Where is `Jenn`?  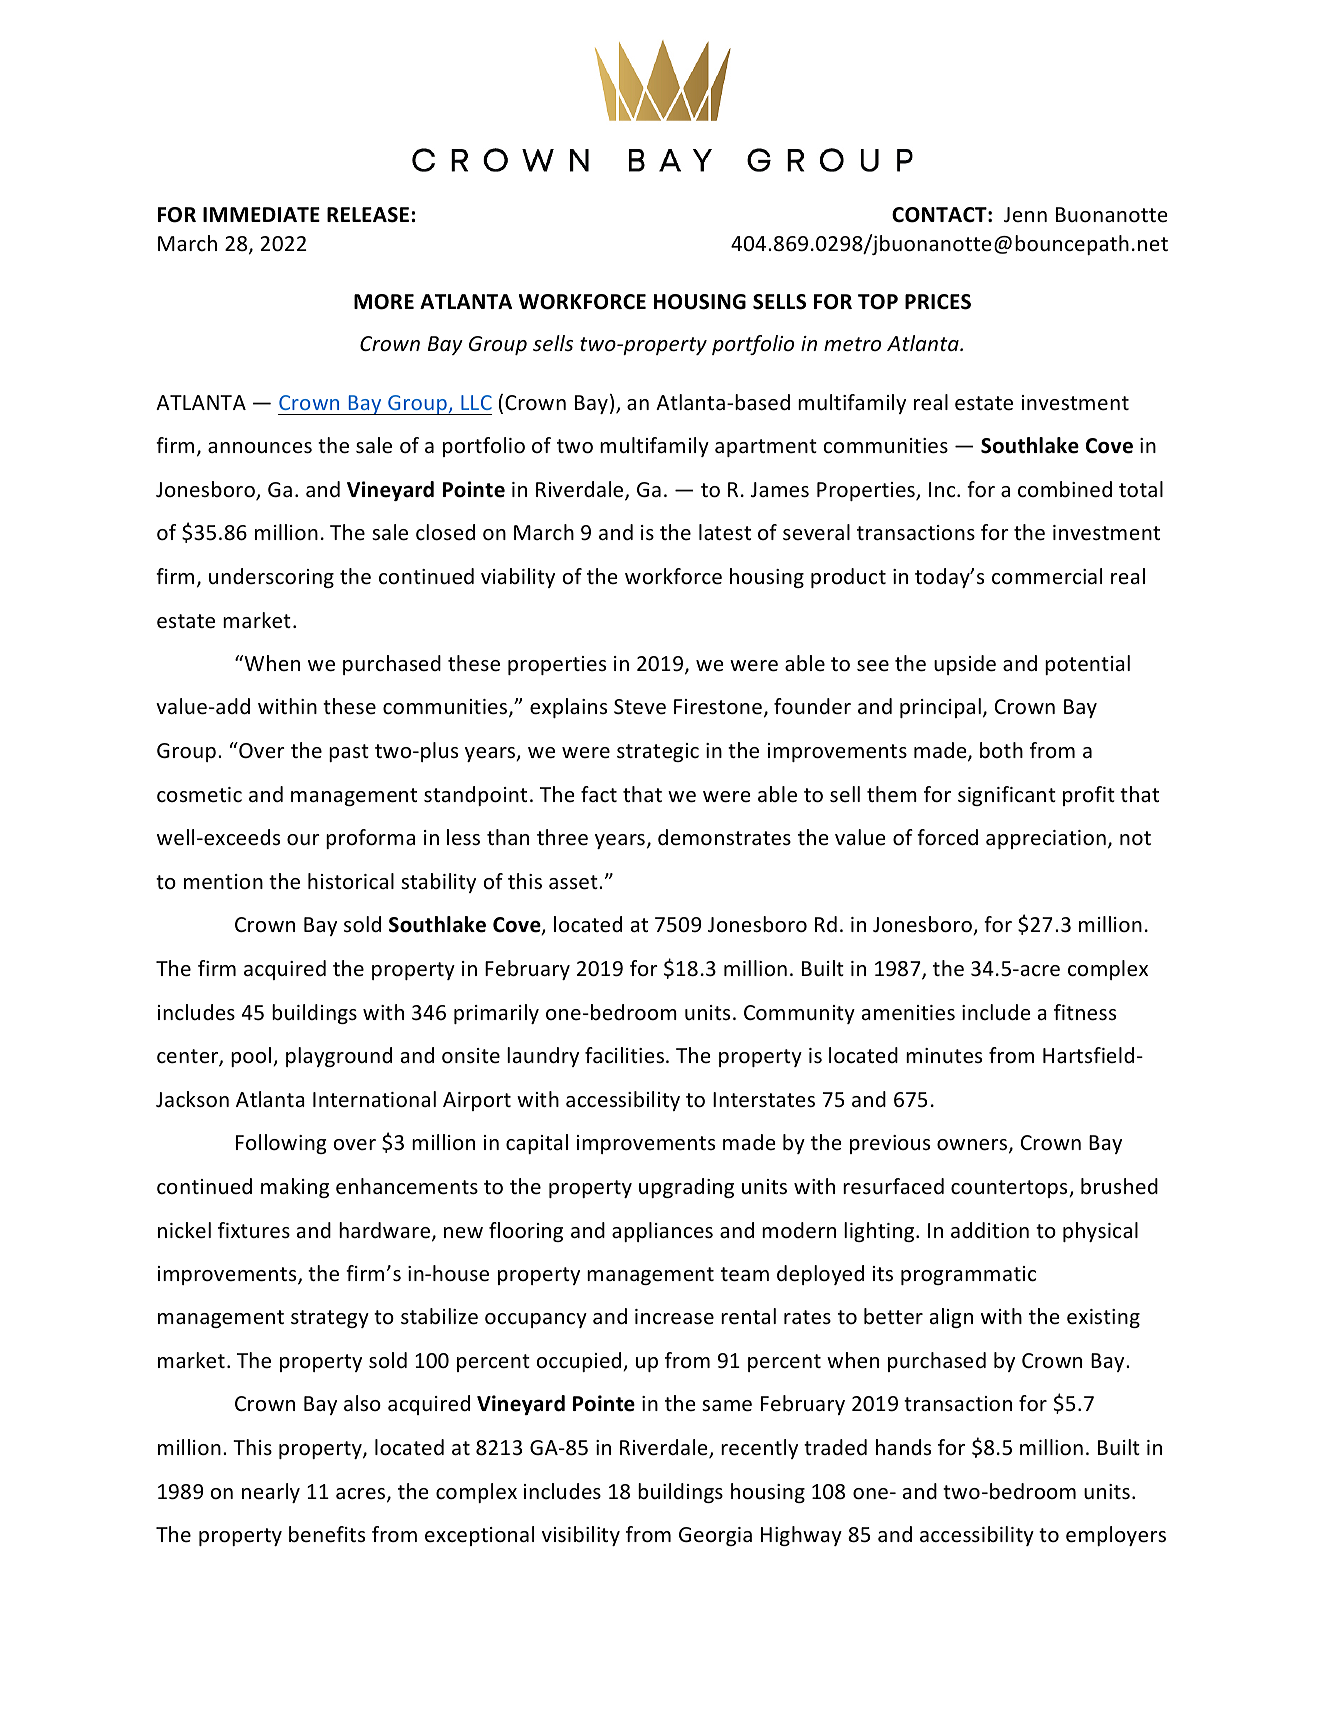 Jenn is located at coordinates (1025, 214).
